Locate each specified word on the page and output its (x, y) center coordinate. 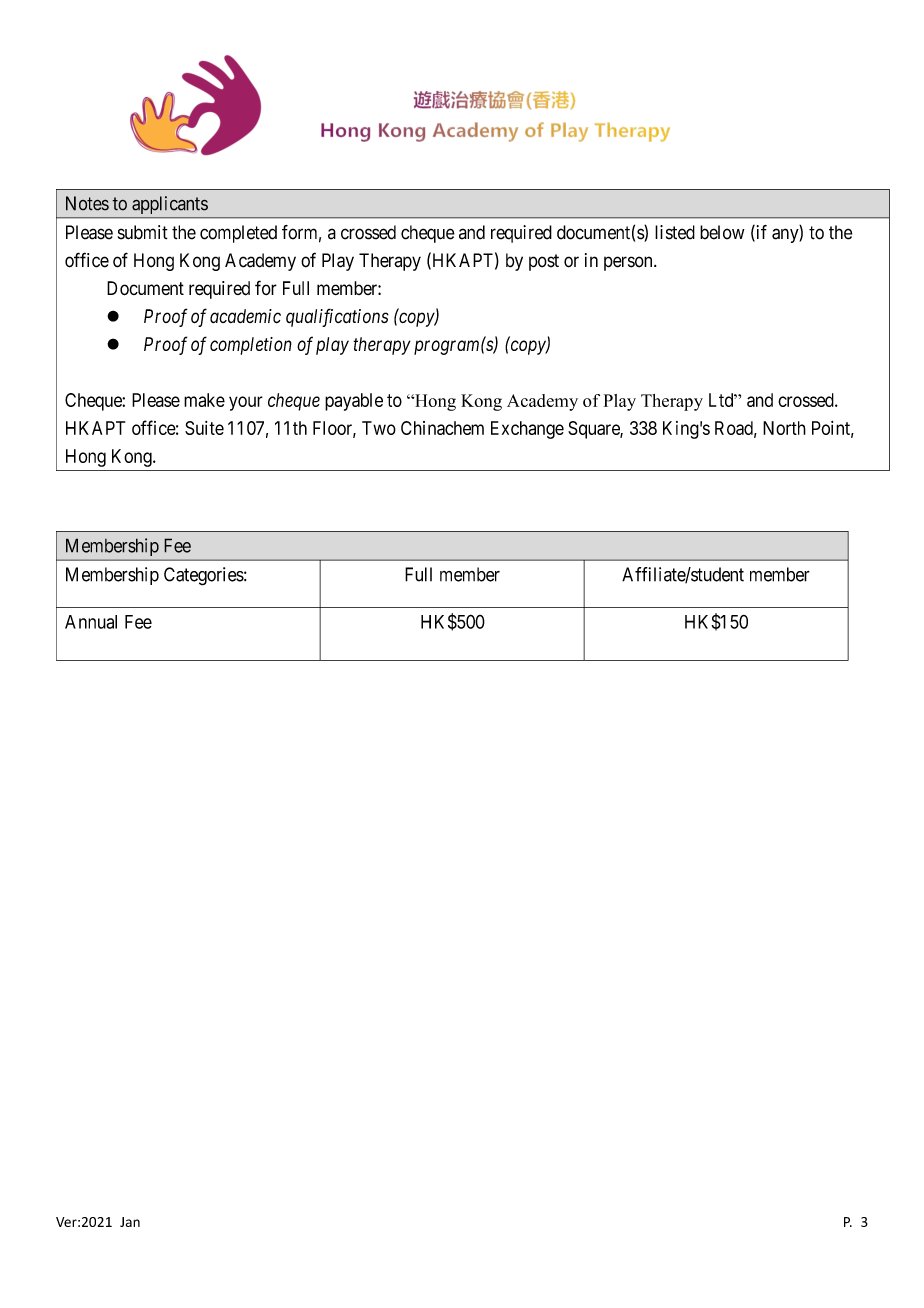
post (544, 262)
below (722, 232)
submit (143, 232)
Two (379, 428)
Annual (91, 622)
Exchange (527, 430)
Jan (130, 1222)
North (784, 428)
